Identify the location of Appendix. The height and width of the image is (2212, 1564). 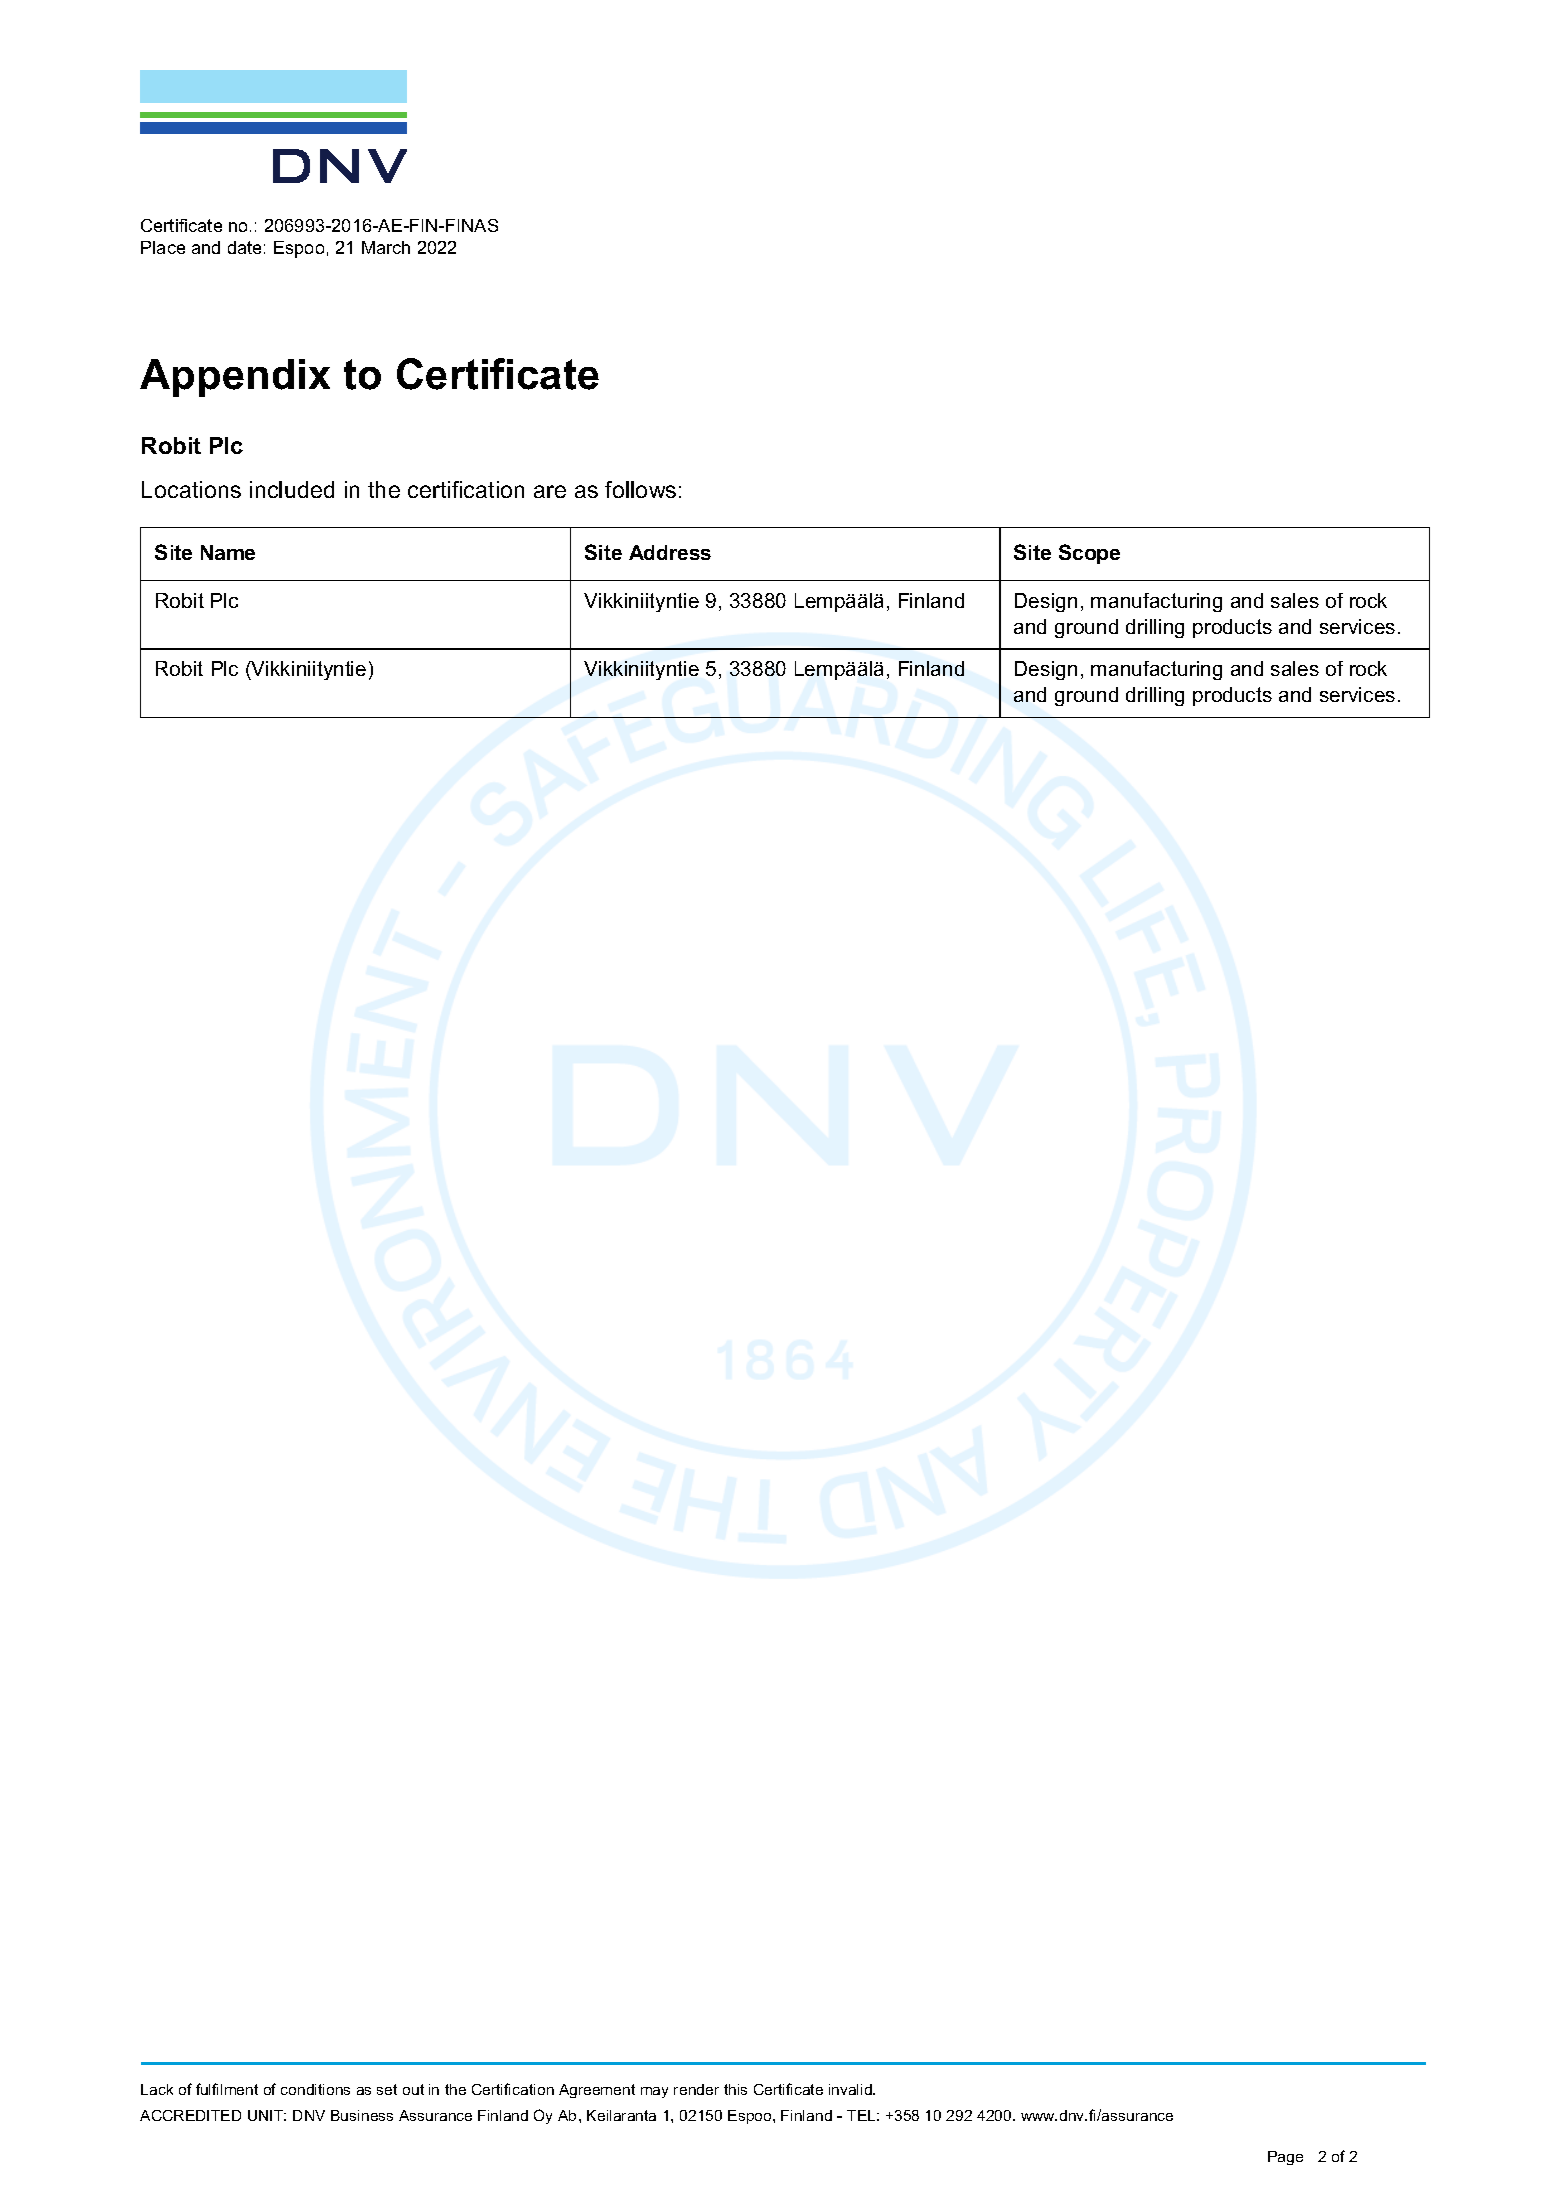
(235, 378).
